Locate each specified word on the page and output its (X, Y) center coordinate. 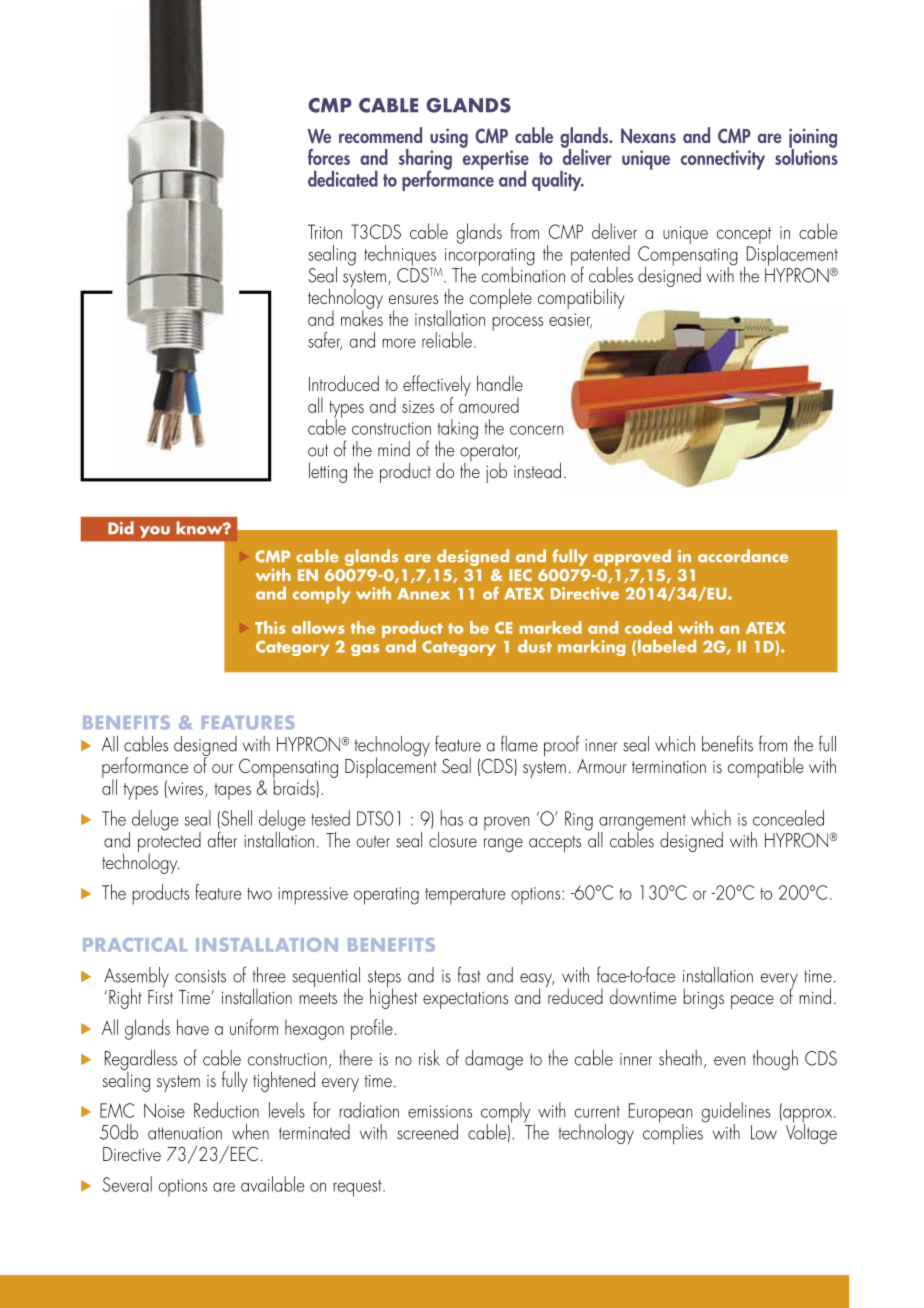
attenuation (185, 1133)
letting (328, 472)
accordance (743, 556)
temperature (465, 896)
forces (329, 157)
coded (648, 627)
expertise (496, 161)
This (270, 627)
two (259, 894)
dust (535, 646)
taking (458, 430)
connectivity (723, 160)
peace (752, 1002)
